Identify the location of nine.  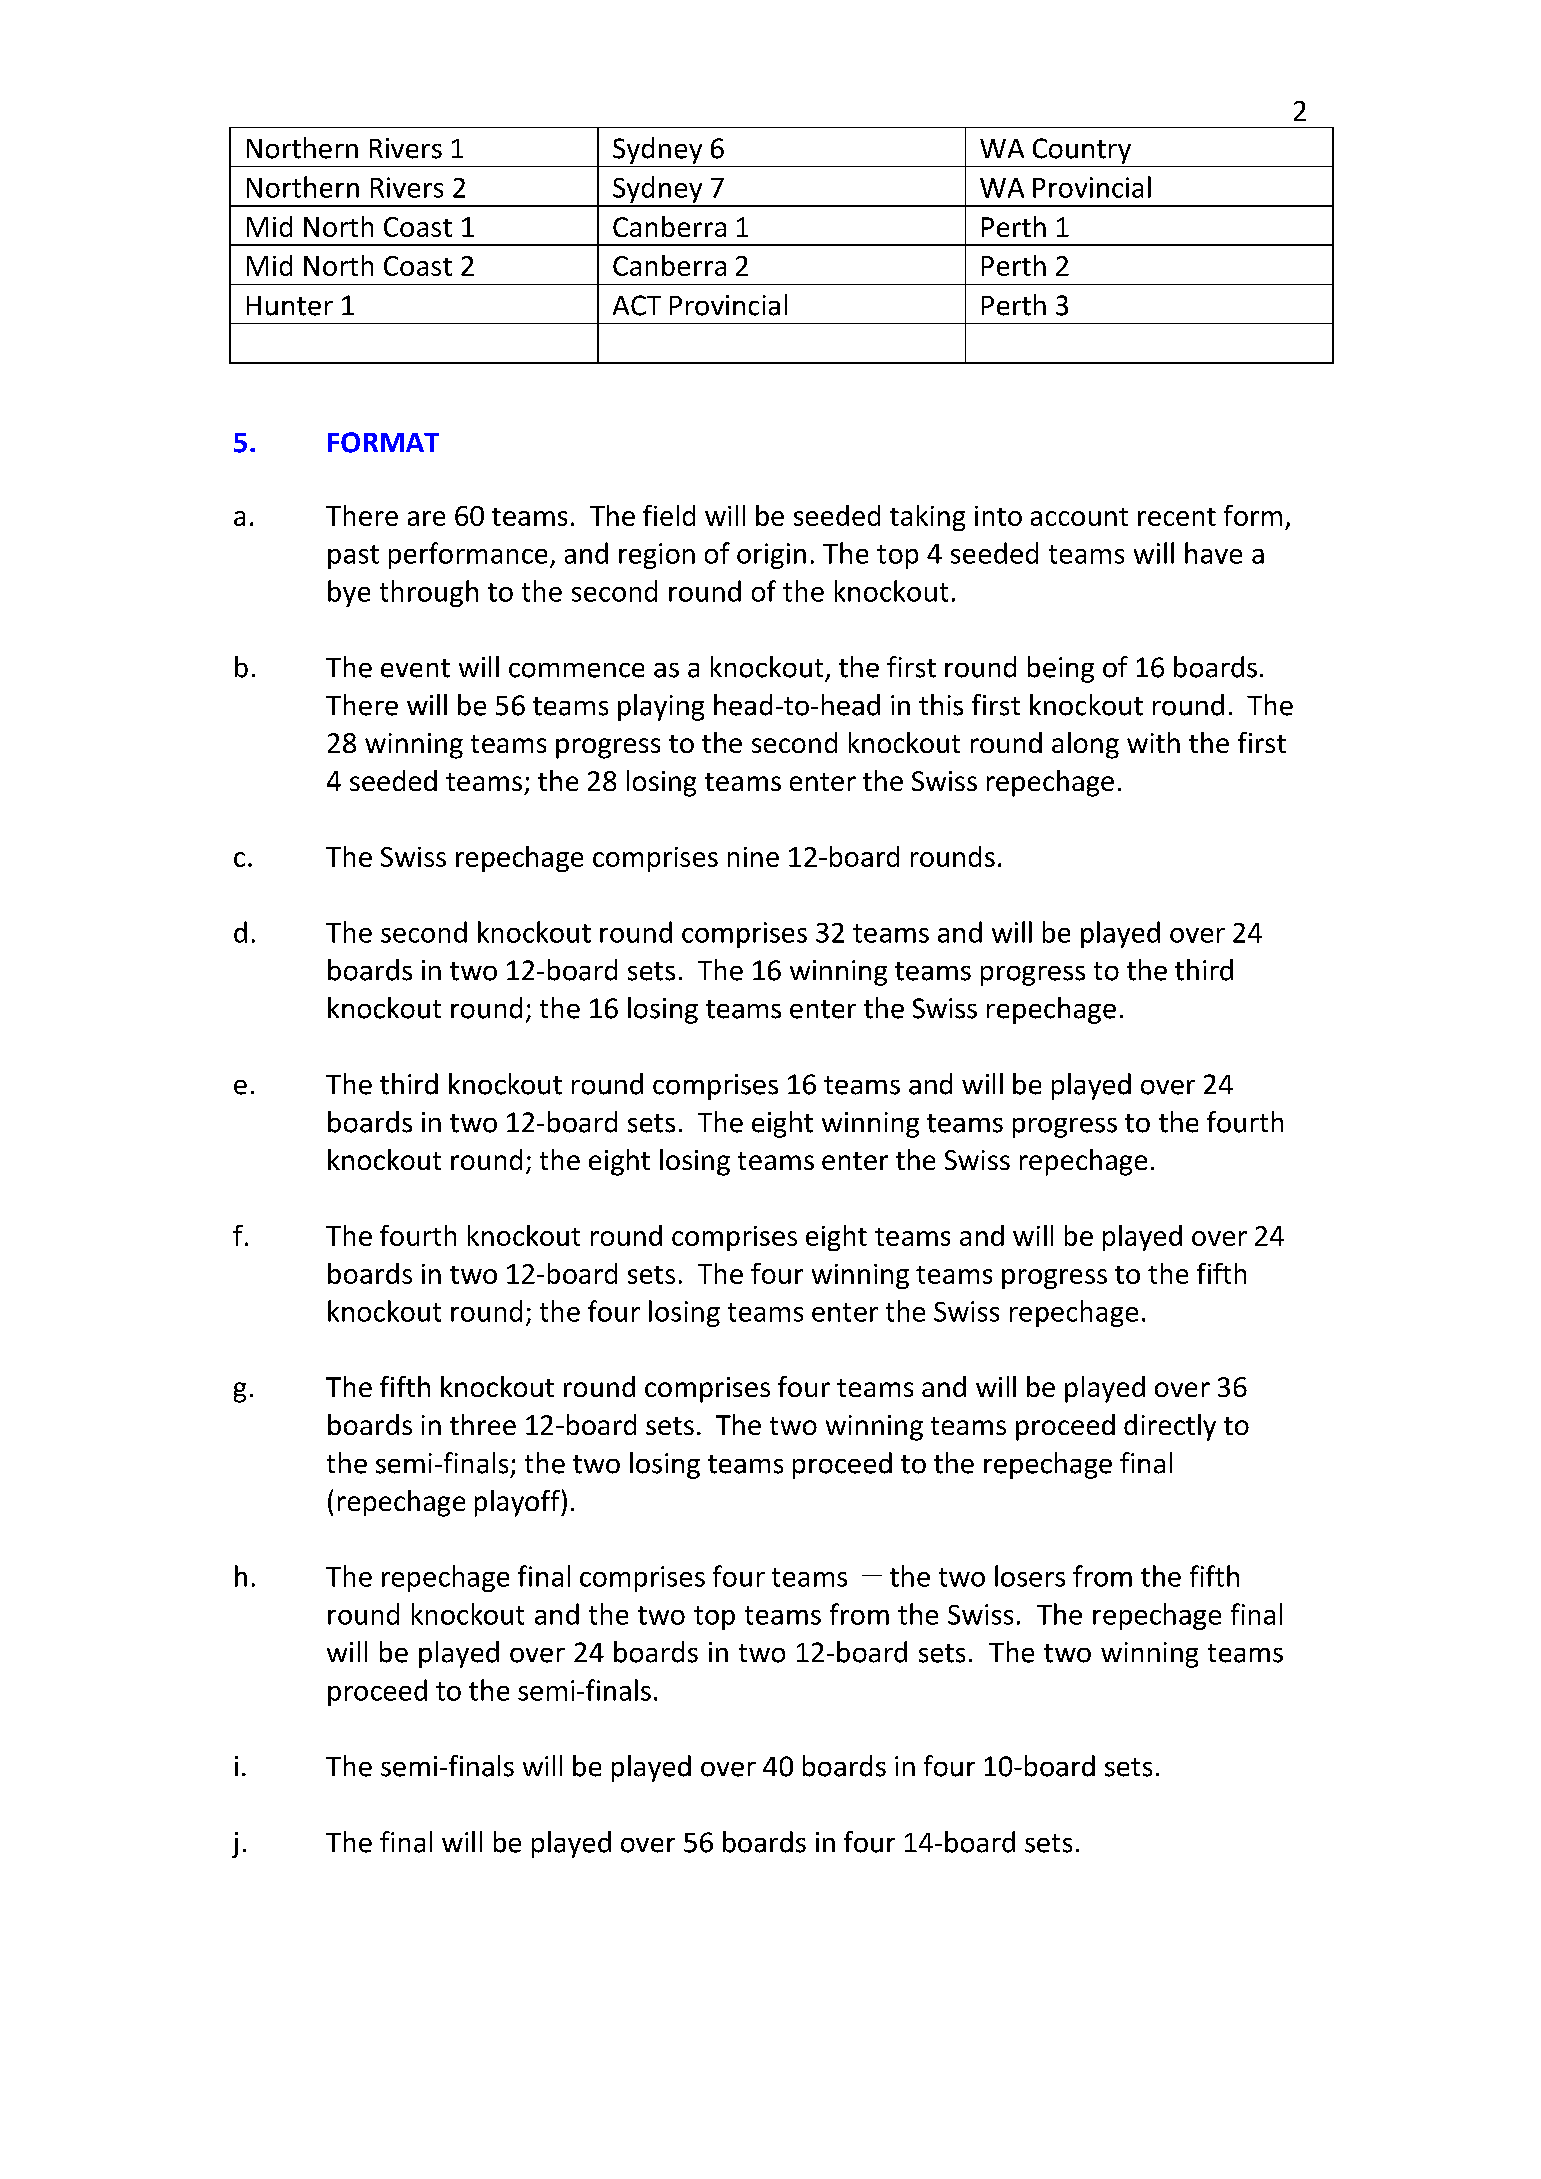
(753, 857).
